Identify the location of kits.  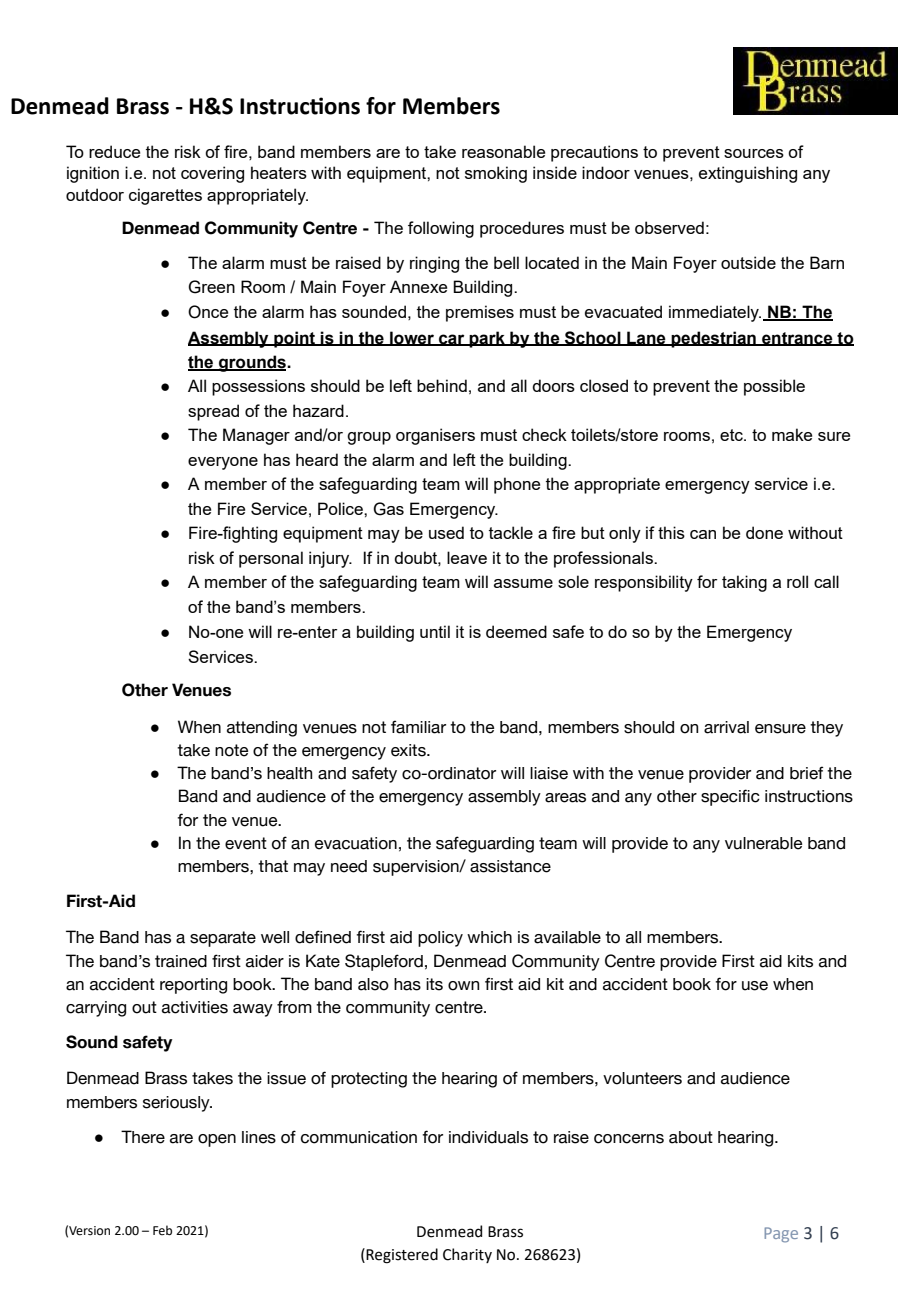
(800, 961).
